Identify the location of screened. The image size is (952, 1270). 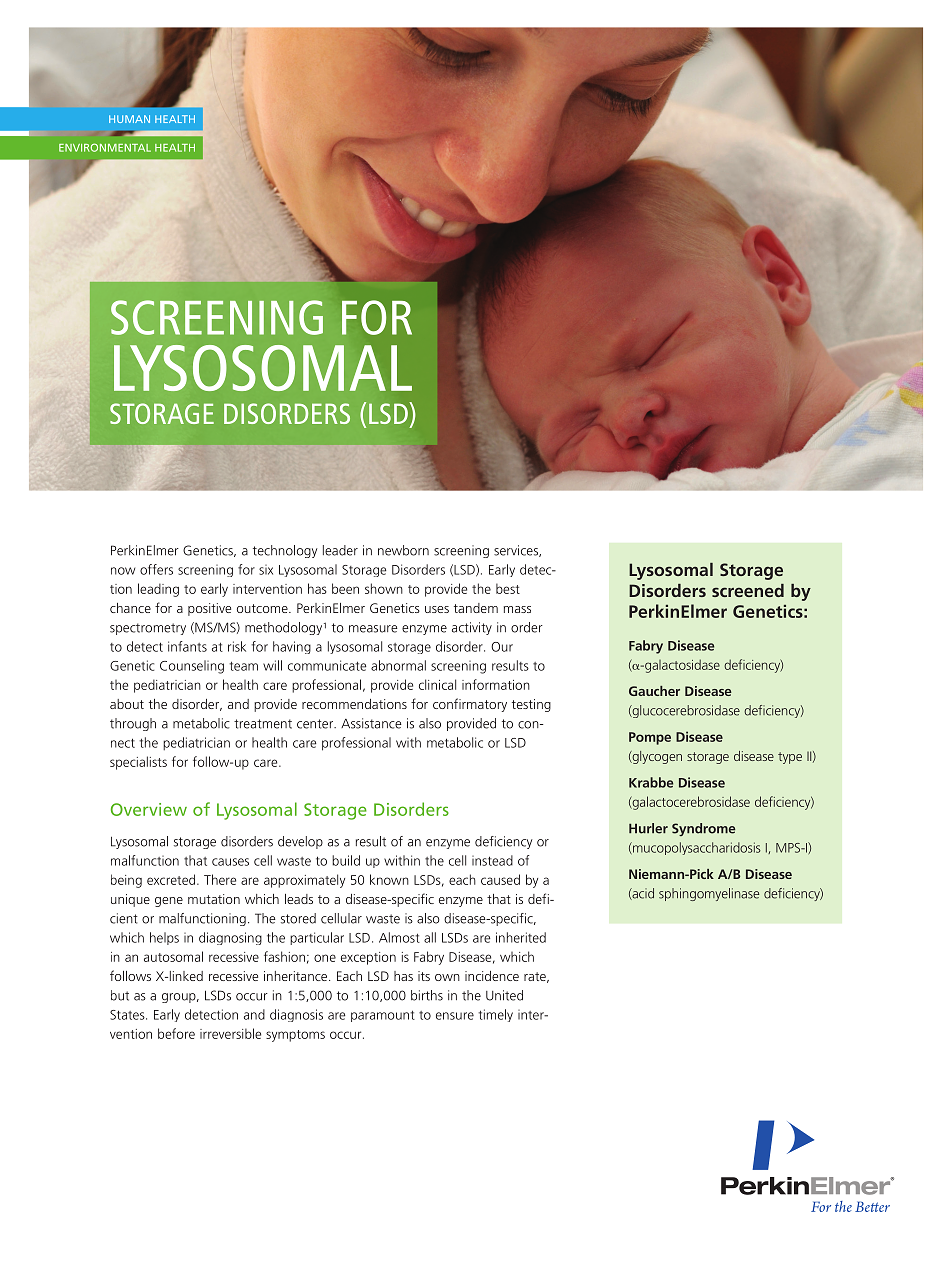
(748, 590).
